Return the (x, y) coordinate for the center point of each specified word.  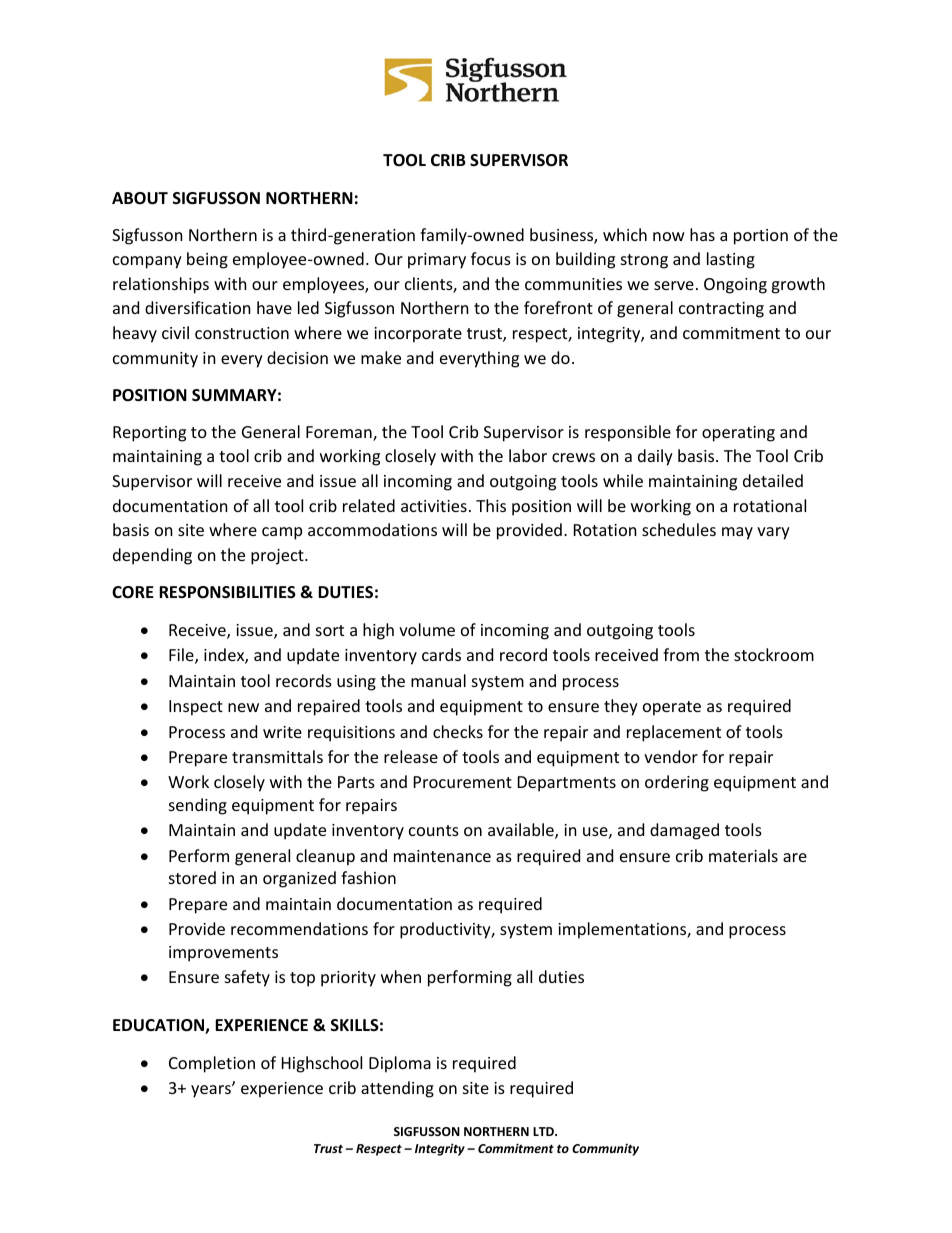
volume (427, 629)
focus (491, 258)
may (737, 533)
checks (458, 731)
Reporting (149, 434)
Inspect (196, 708)
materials (743, 855)
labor (528, 455)
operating (738, 434)
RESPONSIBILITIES (227, 592)
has (702, 234)
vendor (671, 756)
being (207, 260)
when (401, 976)
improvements (223, 954)
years (212, 1091)
